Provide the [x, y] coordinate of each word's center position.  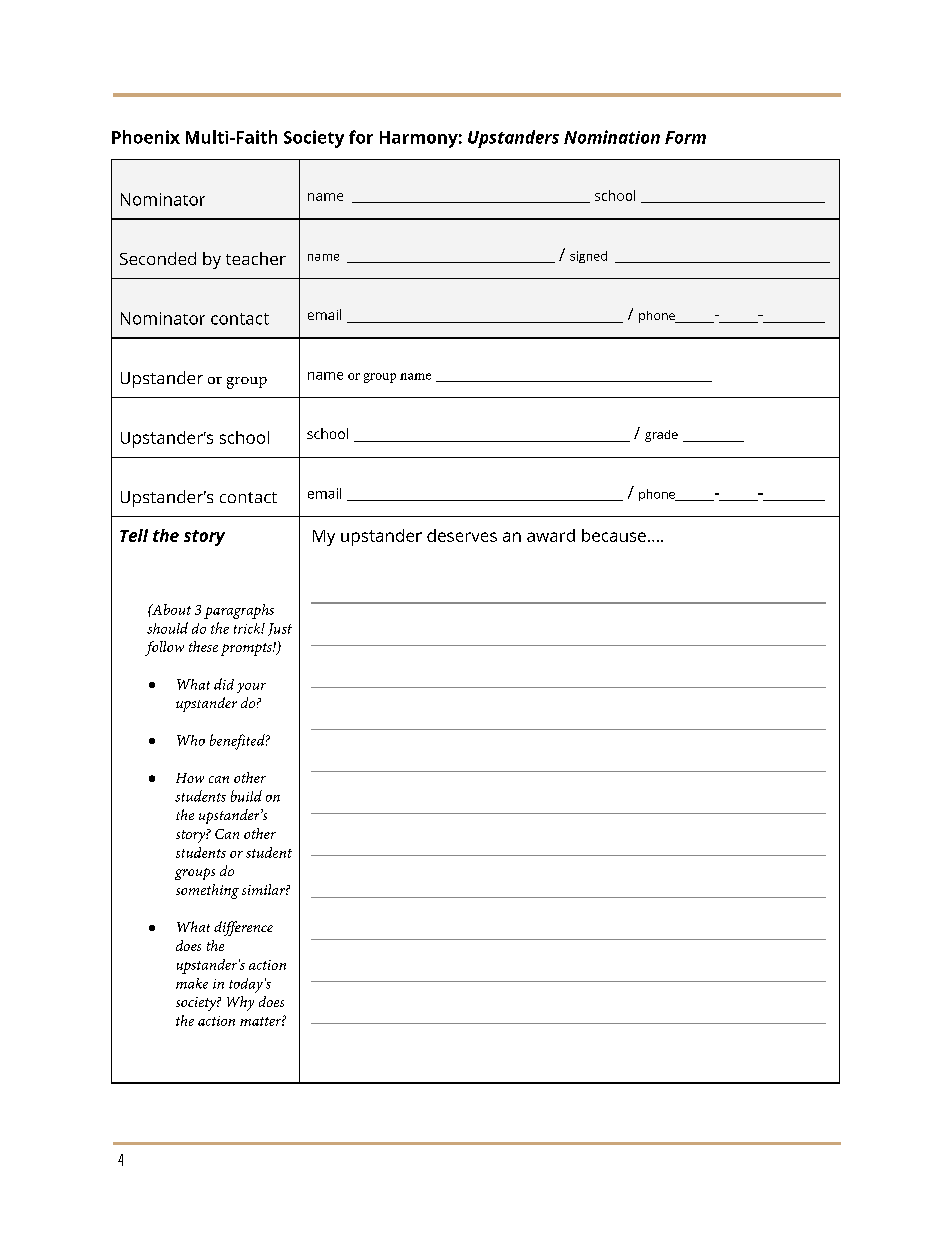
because [614, 535]
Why [240, 1003]
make [192, 983]
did [224, 684]
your [251, 688]
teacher [256, 258]
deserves [462, 535]
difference [243, 928]
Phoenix [146, 137]
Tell [134, 535]
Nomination [612, 137]
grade [661, 436]
